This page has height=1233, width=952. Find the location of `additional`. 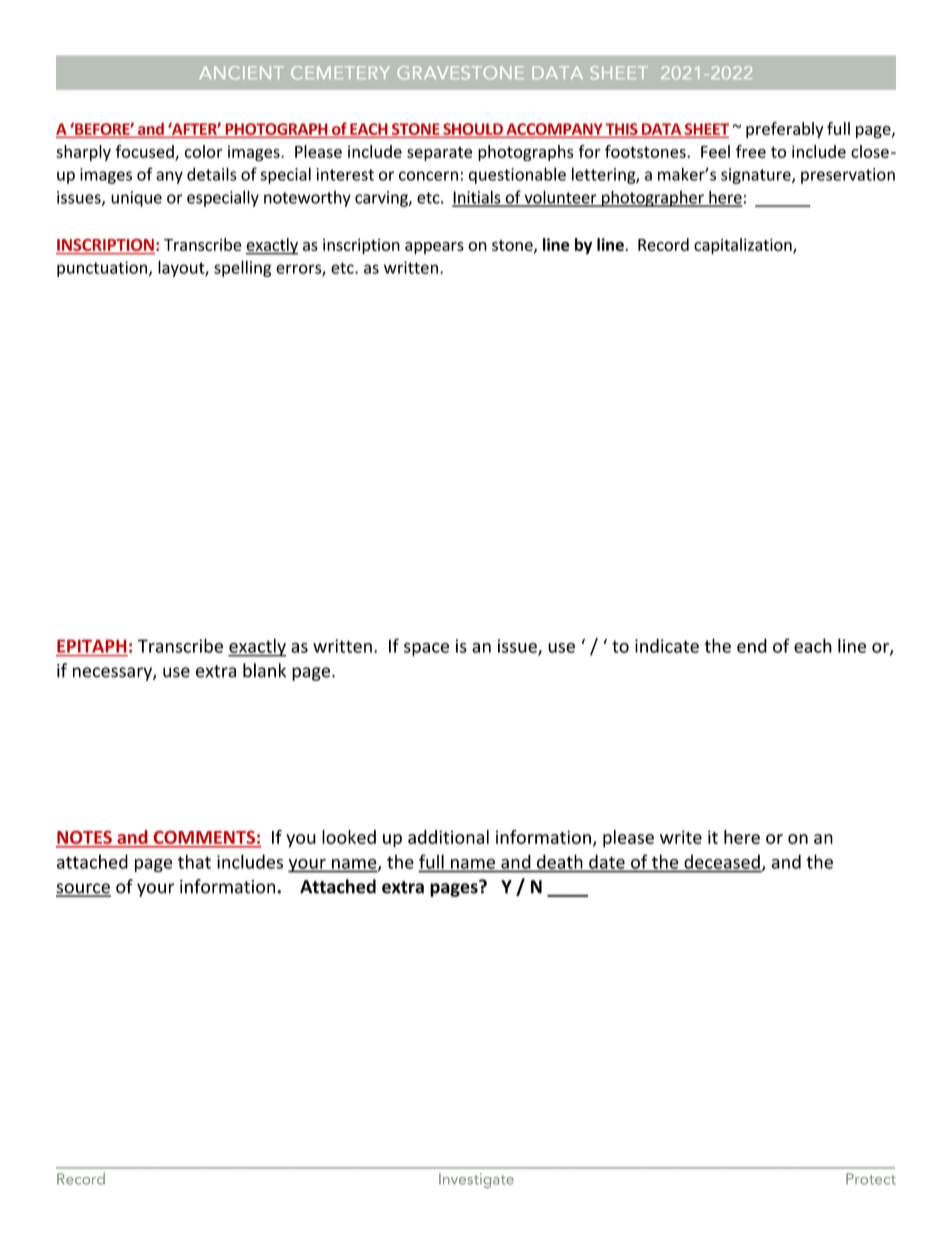

additional is located at coordinates (448, 837).
